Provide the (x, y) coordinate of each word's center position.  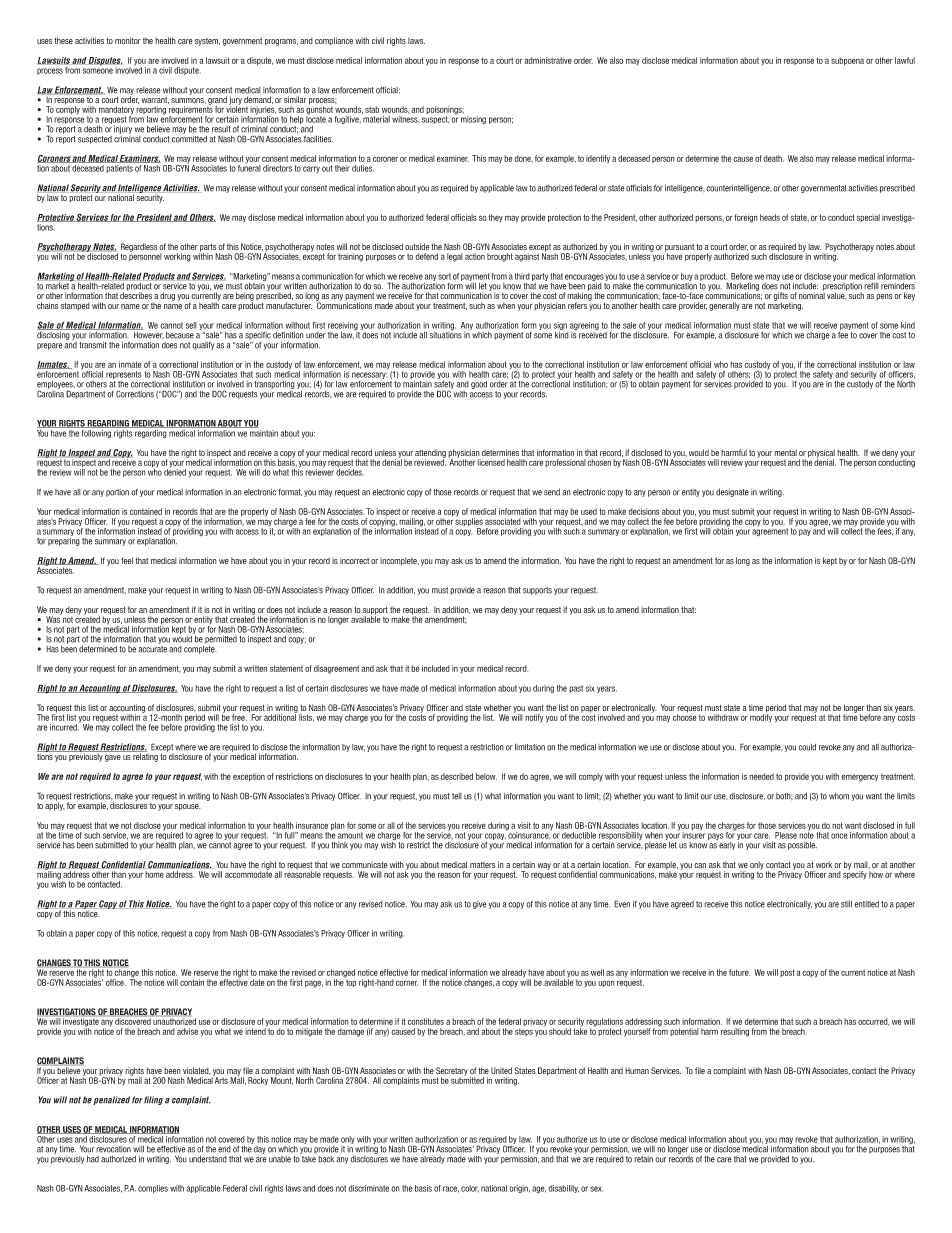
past (576, 689)
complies (153, 1189)
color (470, 1188)
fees (885, 531)
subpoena (847, 61)
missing (473, 120)
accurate (153, 648)
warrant (155, 100)
